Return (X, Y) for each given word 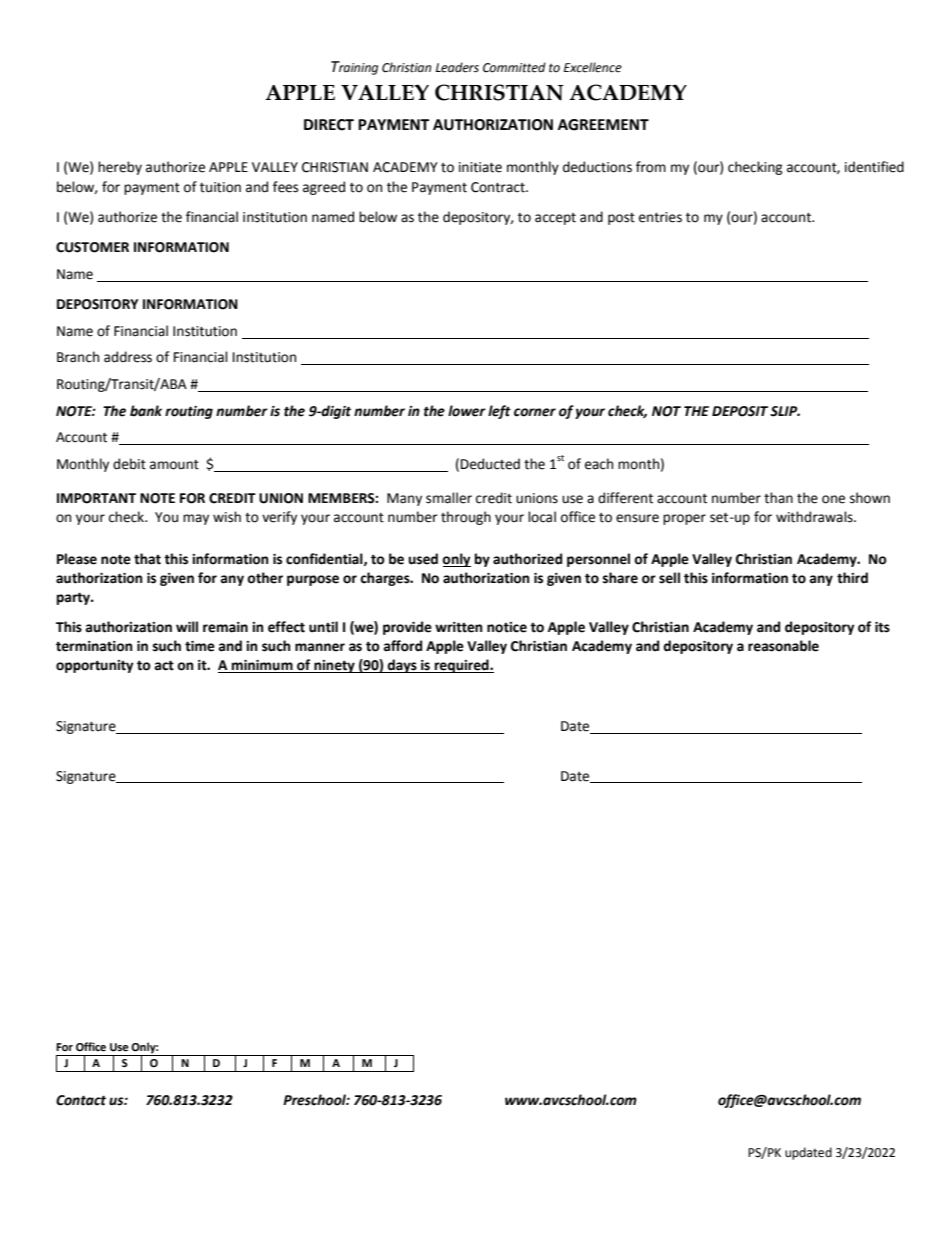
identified (874, 167)
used (423, 559)
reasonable (783, 646)
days (402, 666)
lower (467, 411)
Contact (81, 1100)
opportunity (95, 666)
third (852, 578)
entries (660, 217)
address (128, 357)
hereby (120, 168)
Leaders (457, 67)
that (147, 559)
